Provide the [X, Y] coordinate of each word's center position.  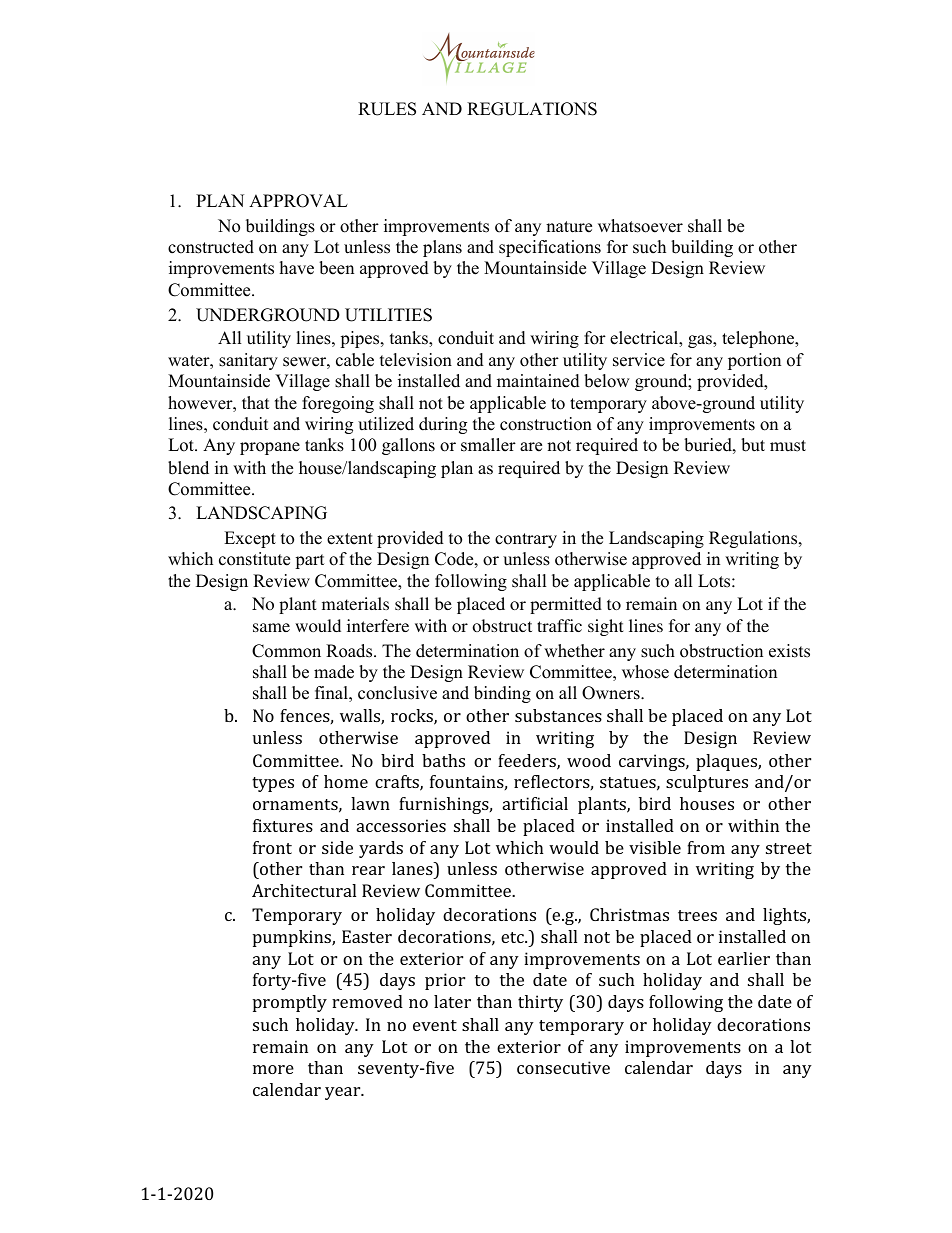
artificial [535, 803]
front [272, 847]
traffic [559, 625]
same [271, 627]
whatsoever [640, 226]
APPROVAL [298, 201]
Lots [714, 581]
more [273, 1069]
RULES [387, 109]
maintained [538, 381]
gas [701, 341]
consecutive [563, 1067]
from [706, 847]
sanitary [248, 361]
